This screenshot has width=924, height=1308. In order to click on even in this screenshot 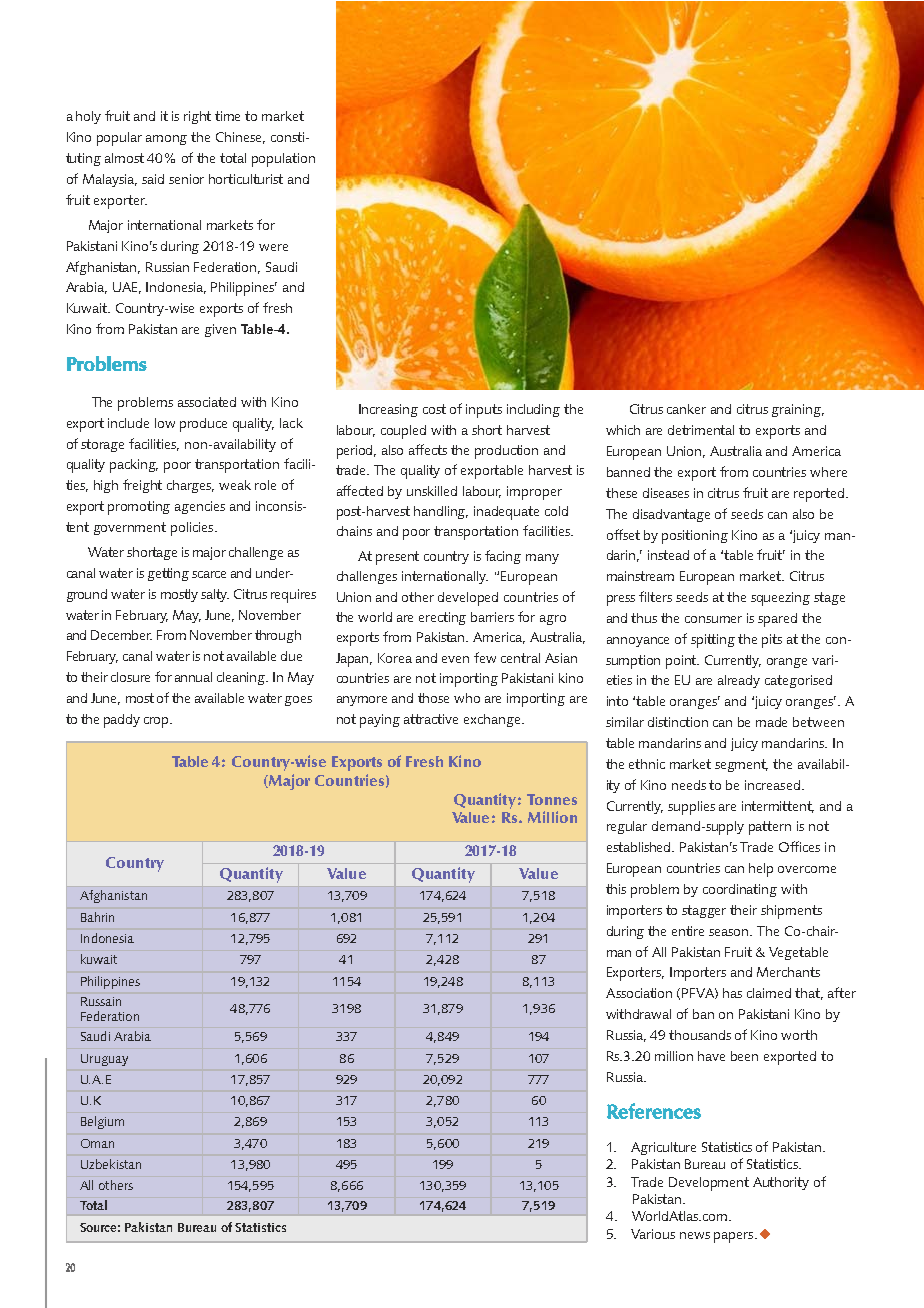, I will do `click(455, 659)`.
